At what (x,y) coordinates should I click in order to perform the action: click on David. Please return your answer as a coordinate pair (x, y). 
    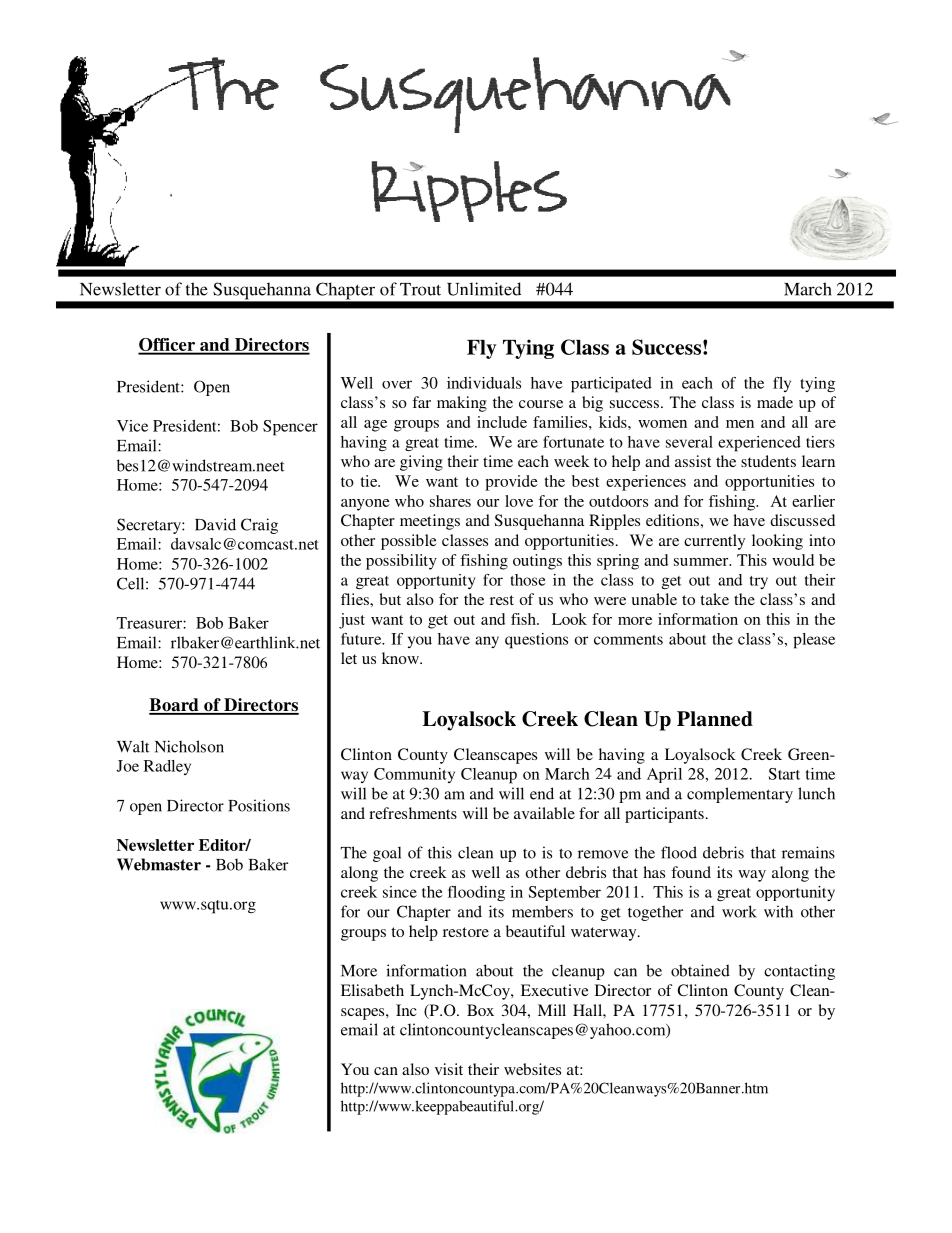
    Looking at the image, I should click on (215, 524).
